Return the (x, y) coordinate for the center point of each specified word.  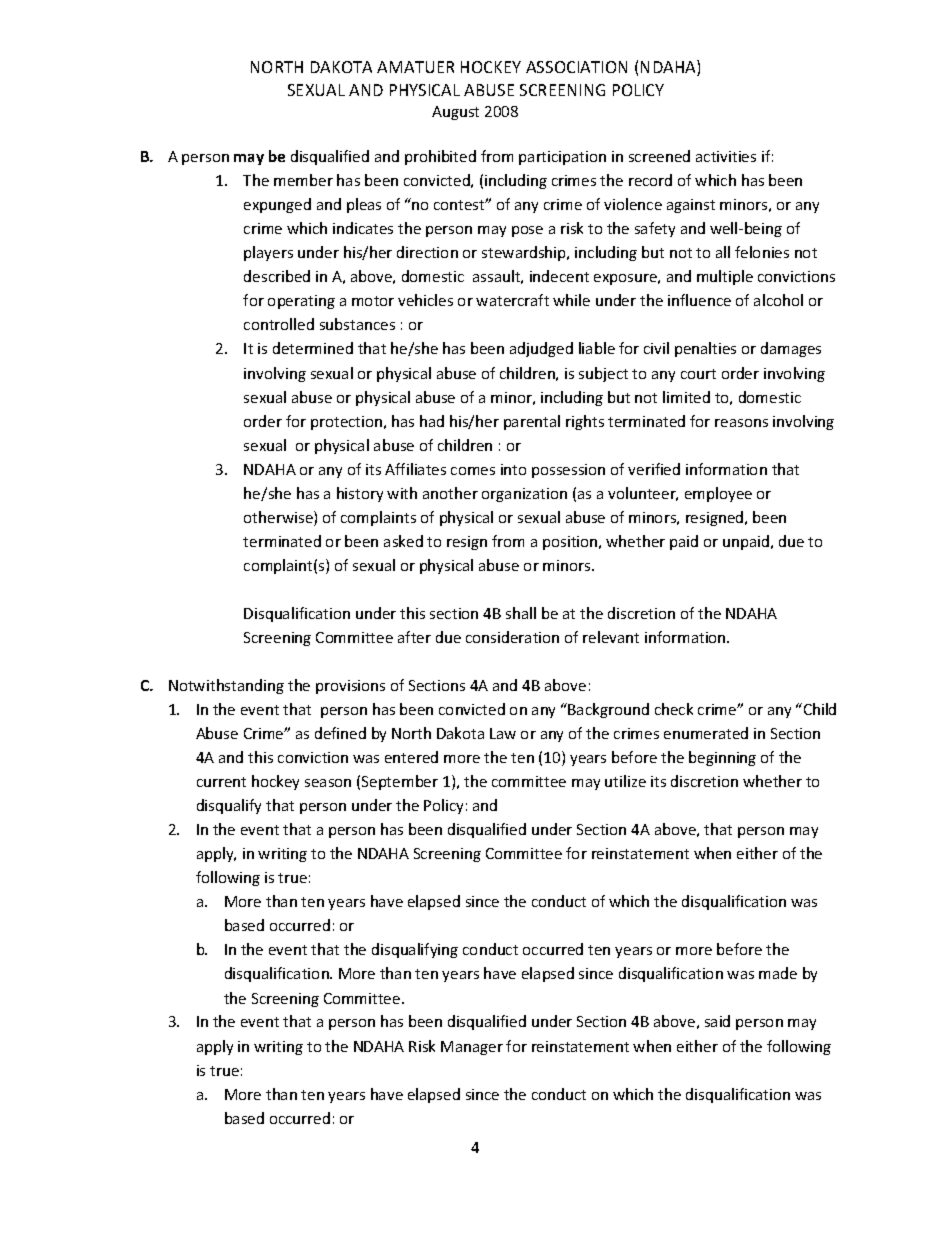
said (717, 1021)
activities (726, 156)
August (455, 113)
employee (718, 494)
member (303, 180)
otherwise (279, 518)
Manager (472, 1048)
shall (521, 613)
